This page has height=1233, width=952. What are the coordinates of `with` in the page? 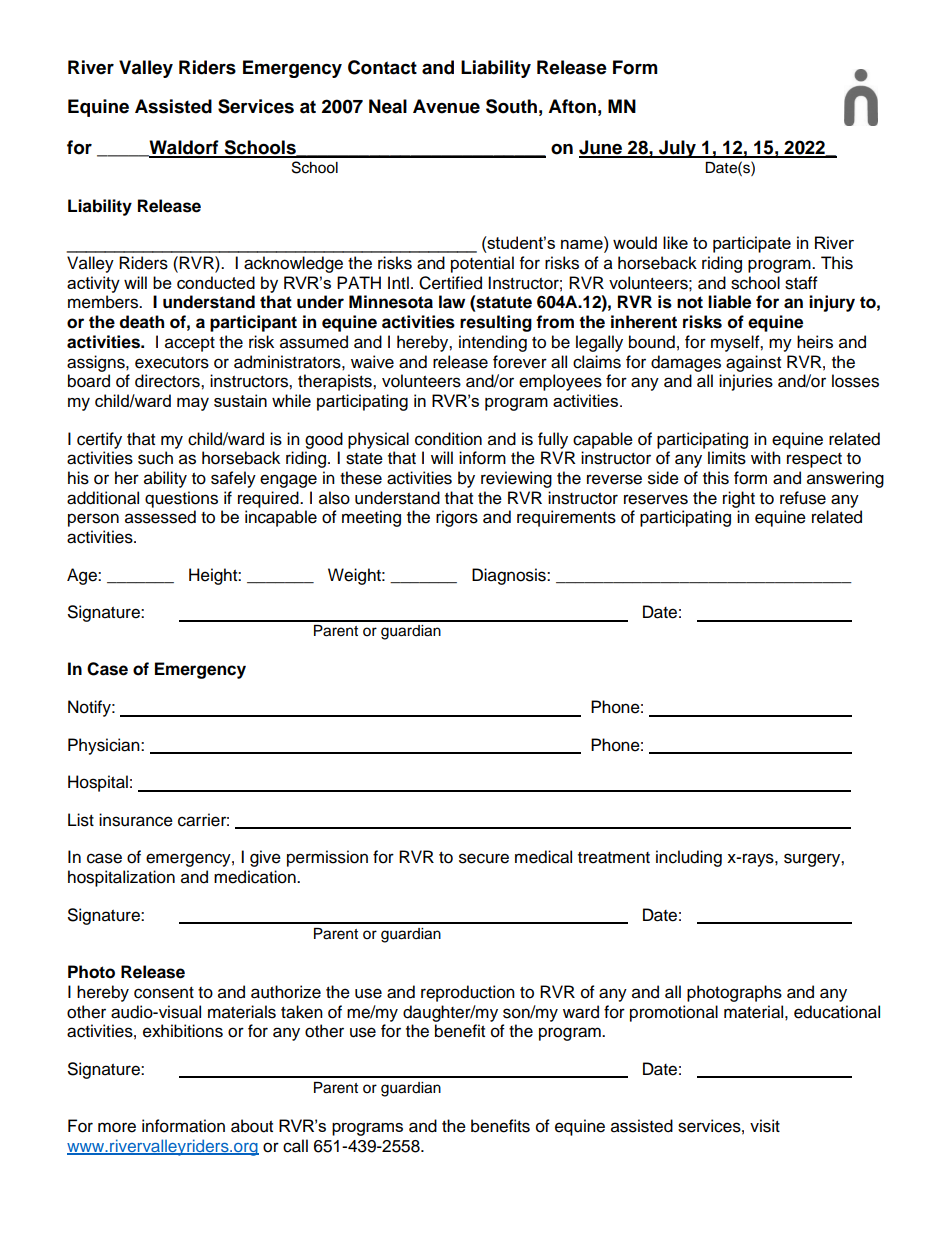 It's located at (766, 457).
